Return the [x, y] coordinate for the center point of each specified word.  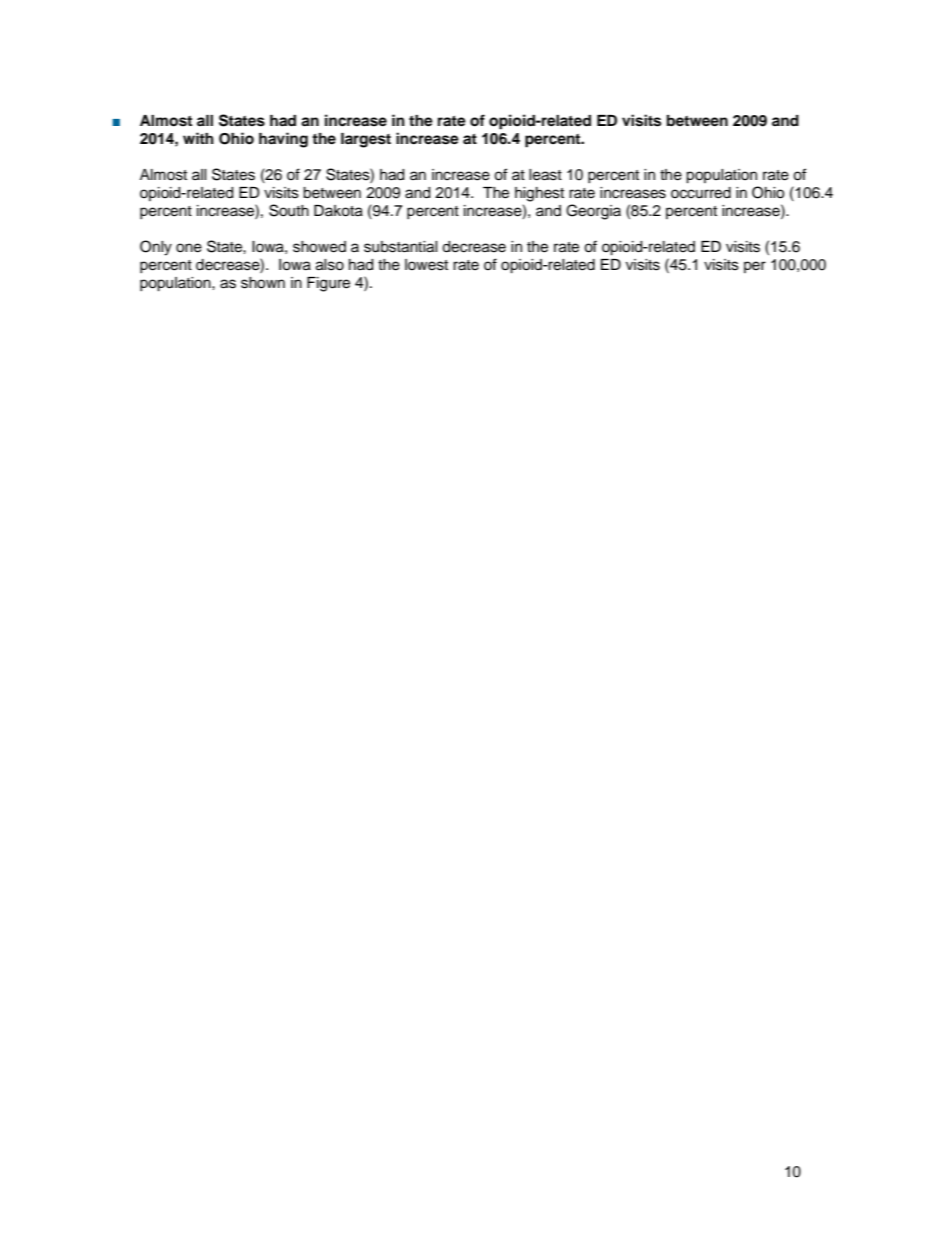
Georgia [593, 212]
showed [319, 247]
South [289, 210]
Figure [328, 284]
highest [539, 194]
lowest [426, 265]
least [545, 175]
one [189, 248]
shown [263, 283]
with [198, 138]
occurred [701, 193]
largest [366, 140]
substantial [401, 247]
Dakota [338, 211]
